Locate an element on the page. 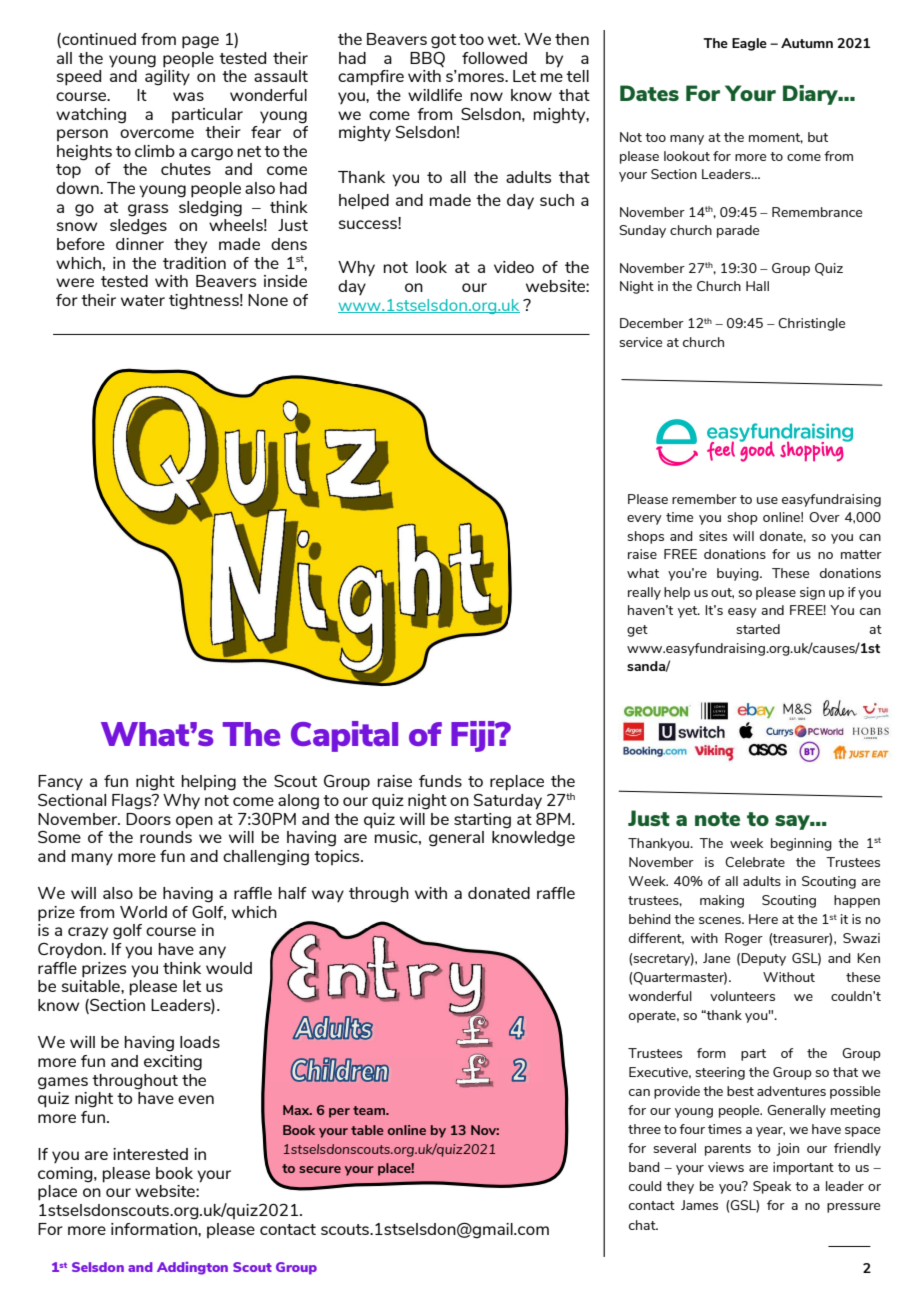 The height and width of the document is (1308, 924). starting is located at coordinates (482, 821).
